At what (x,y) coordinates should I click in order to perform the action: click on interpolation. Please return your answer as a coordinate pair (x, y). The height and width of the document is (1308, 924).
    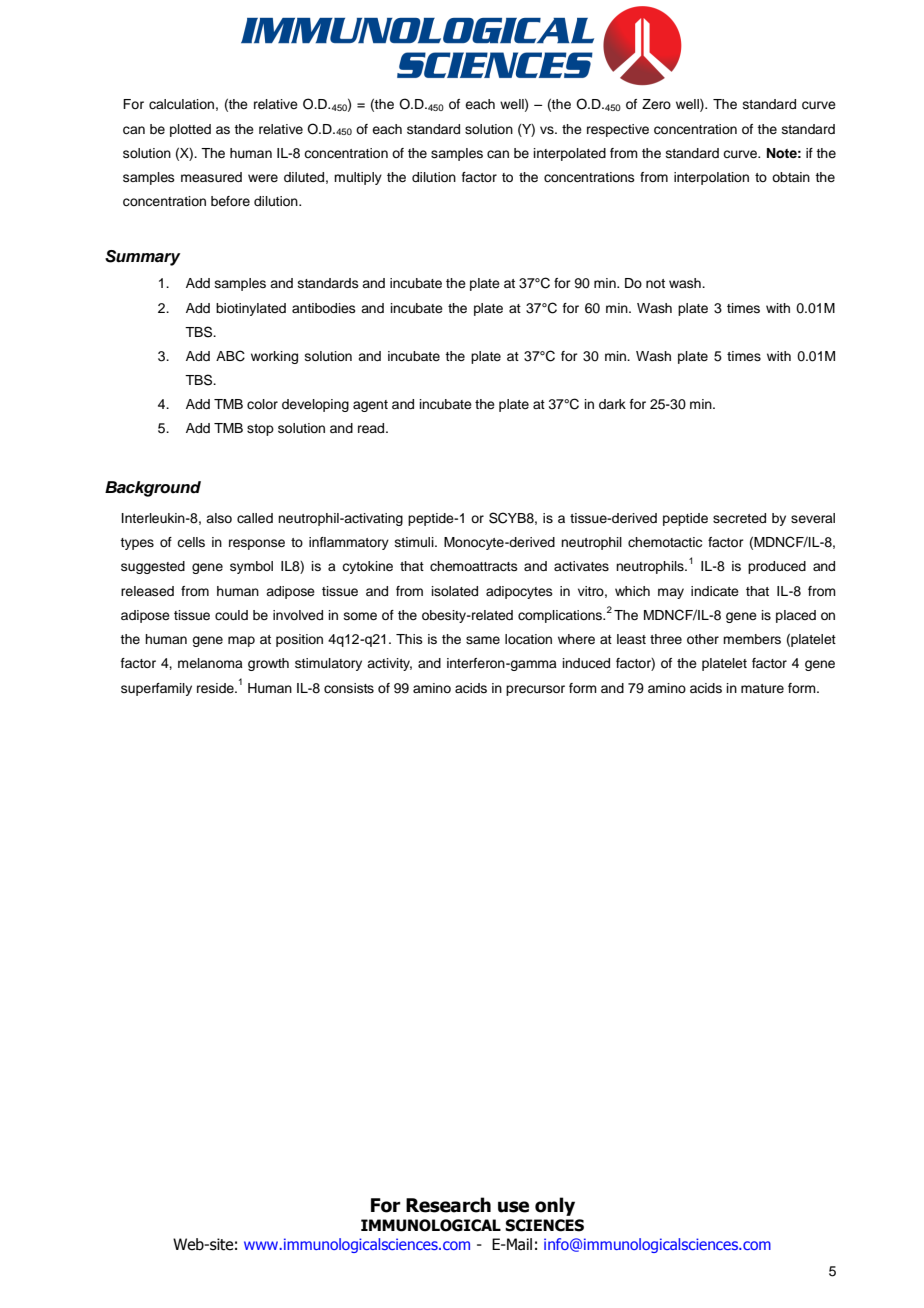
    Looking at the image, I should click on (711, 178).
